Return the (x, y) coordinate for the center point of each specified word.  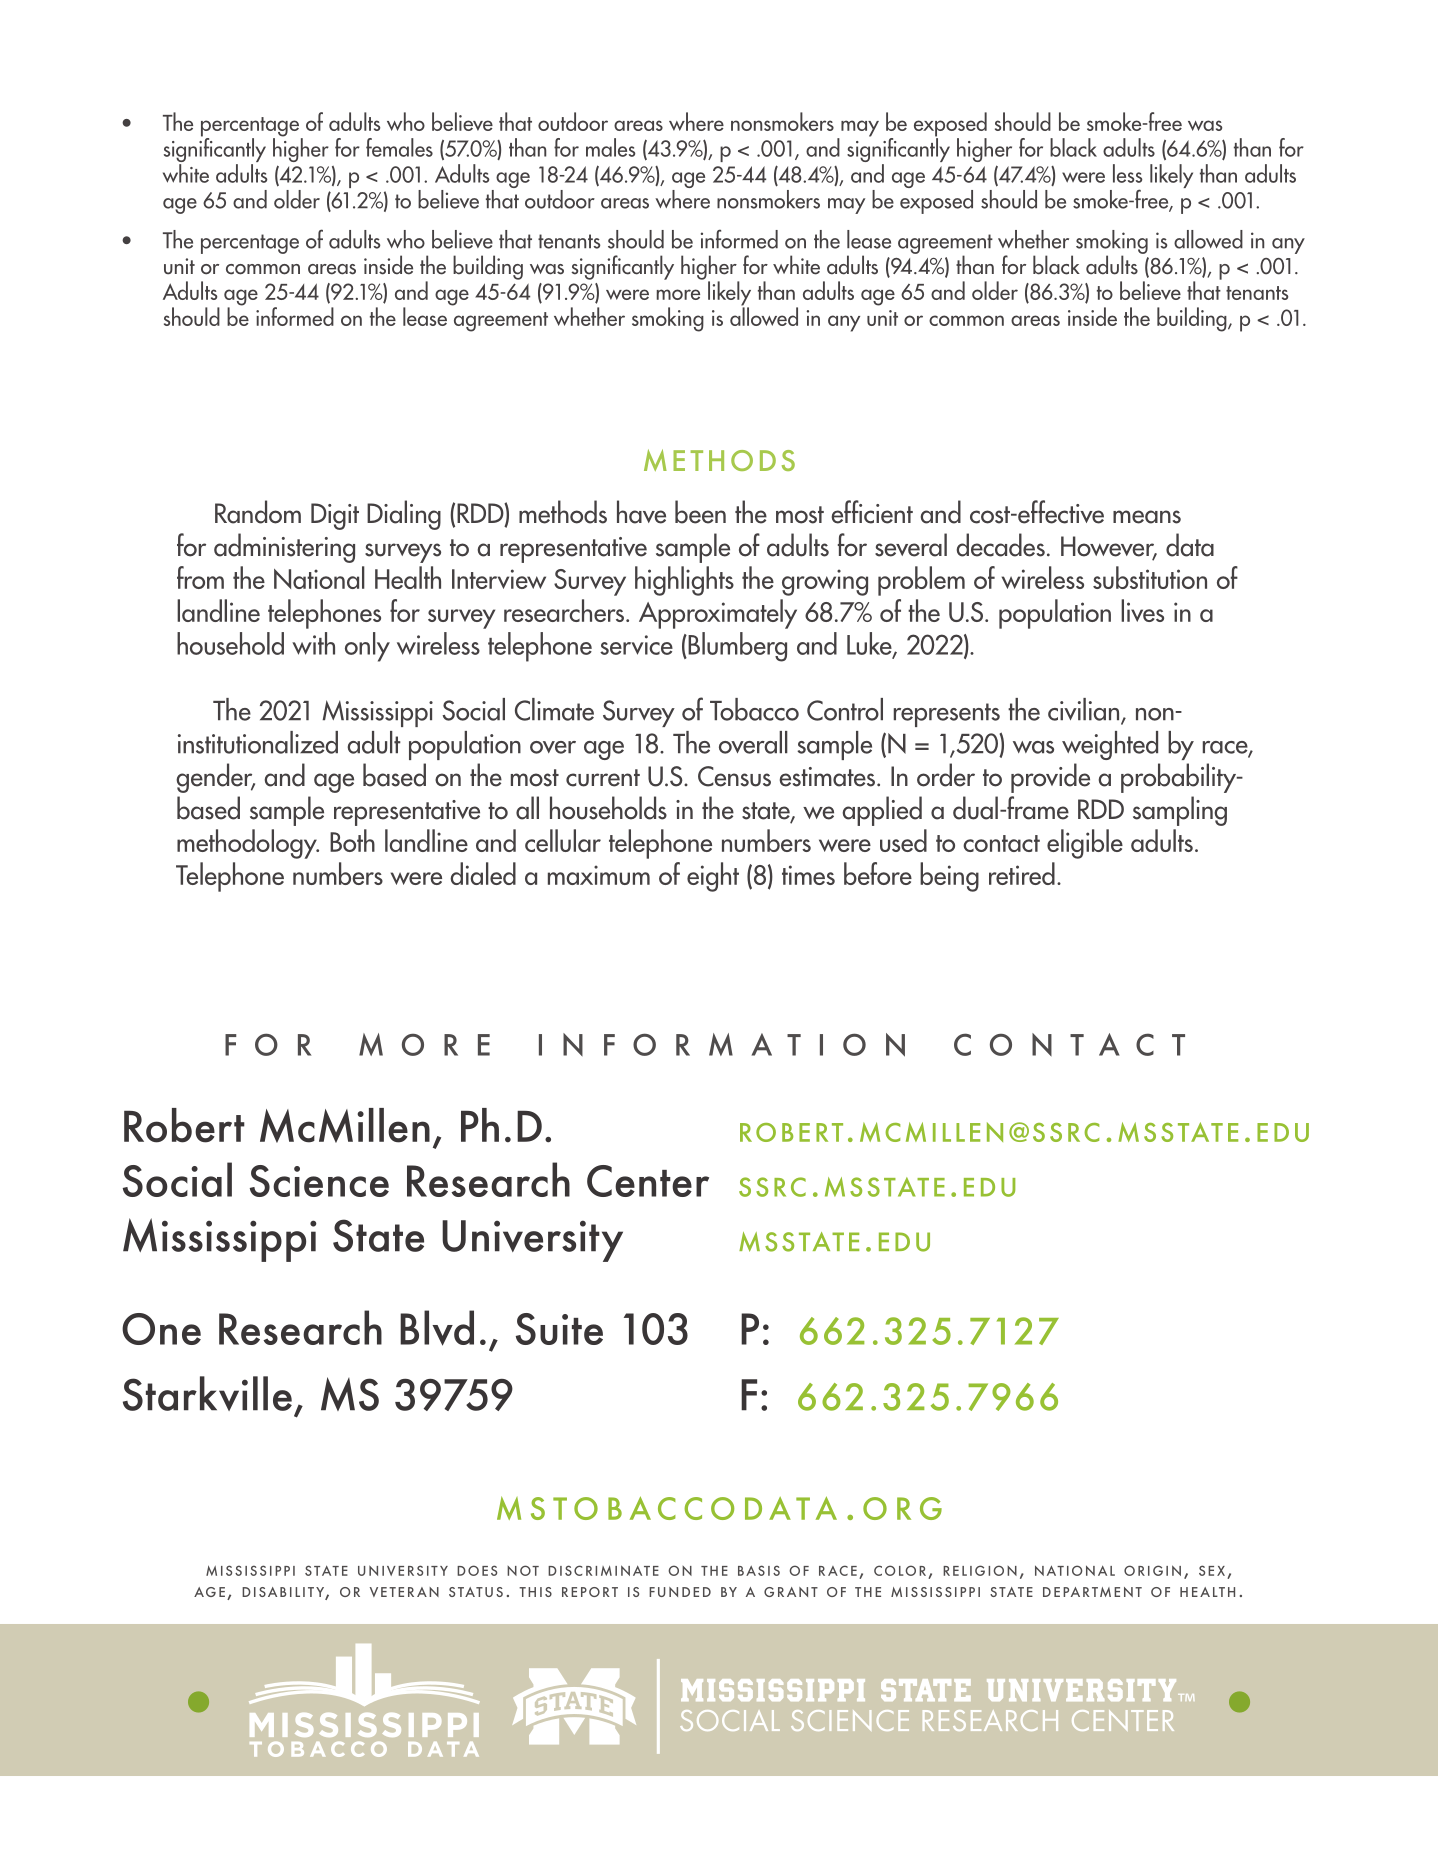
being (949, 877)
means (1147, 517)
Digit (335, 516)
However (1109, 547)
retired (1022, 873)
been (700, 512)
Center (648, 1181)
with (313, 643)
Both (352, 840)
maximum (599, 875)
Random (258, 512)
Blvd (437, 1328)
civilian (1085, 710)
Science (319, 1181)
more (678, 294)
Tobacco (754, 709)
